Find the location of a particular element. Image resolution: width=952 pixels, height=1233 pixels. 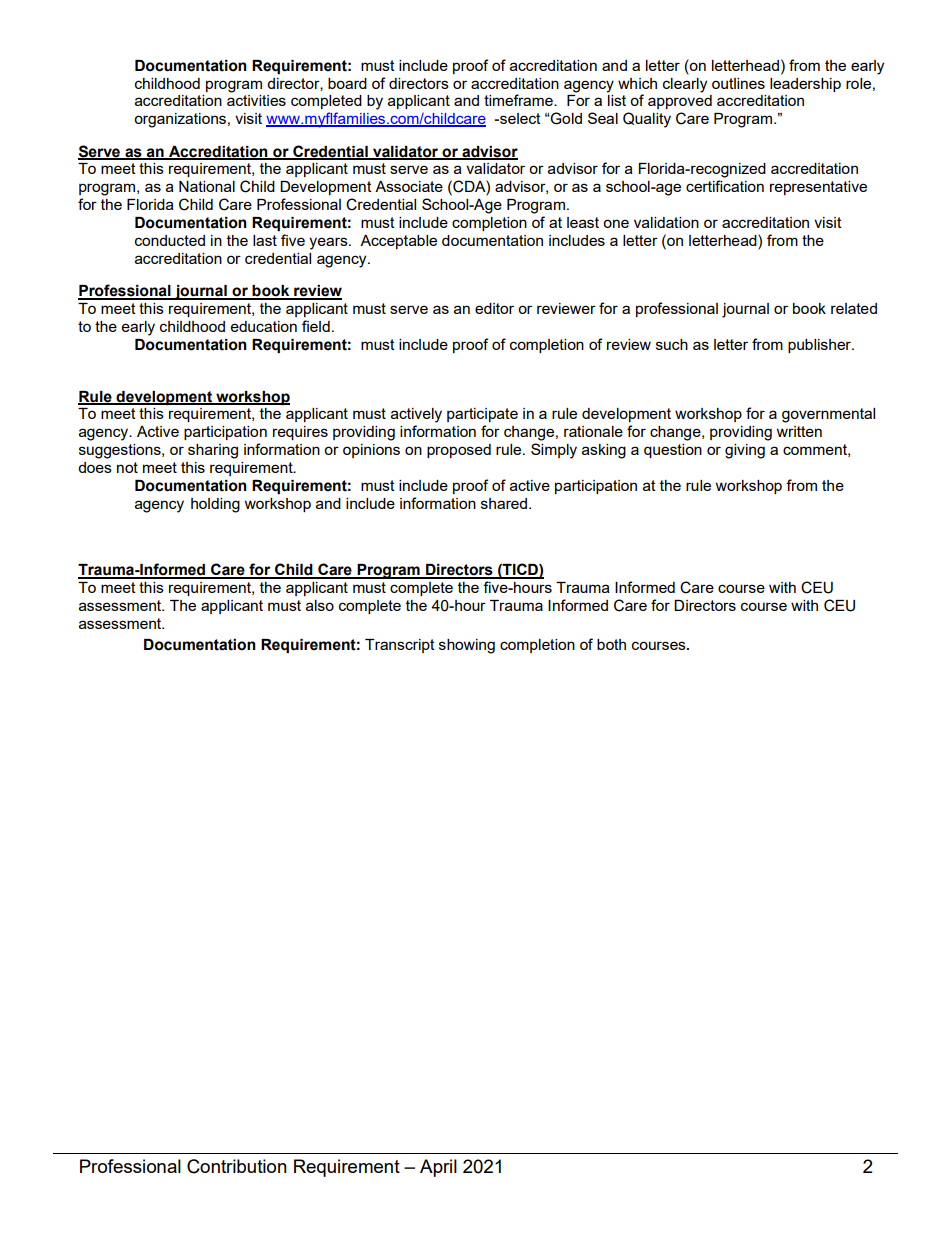

both is located at coordinates (611, 644).
